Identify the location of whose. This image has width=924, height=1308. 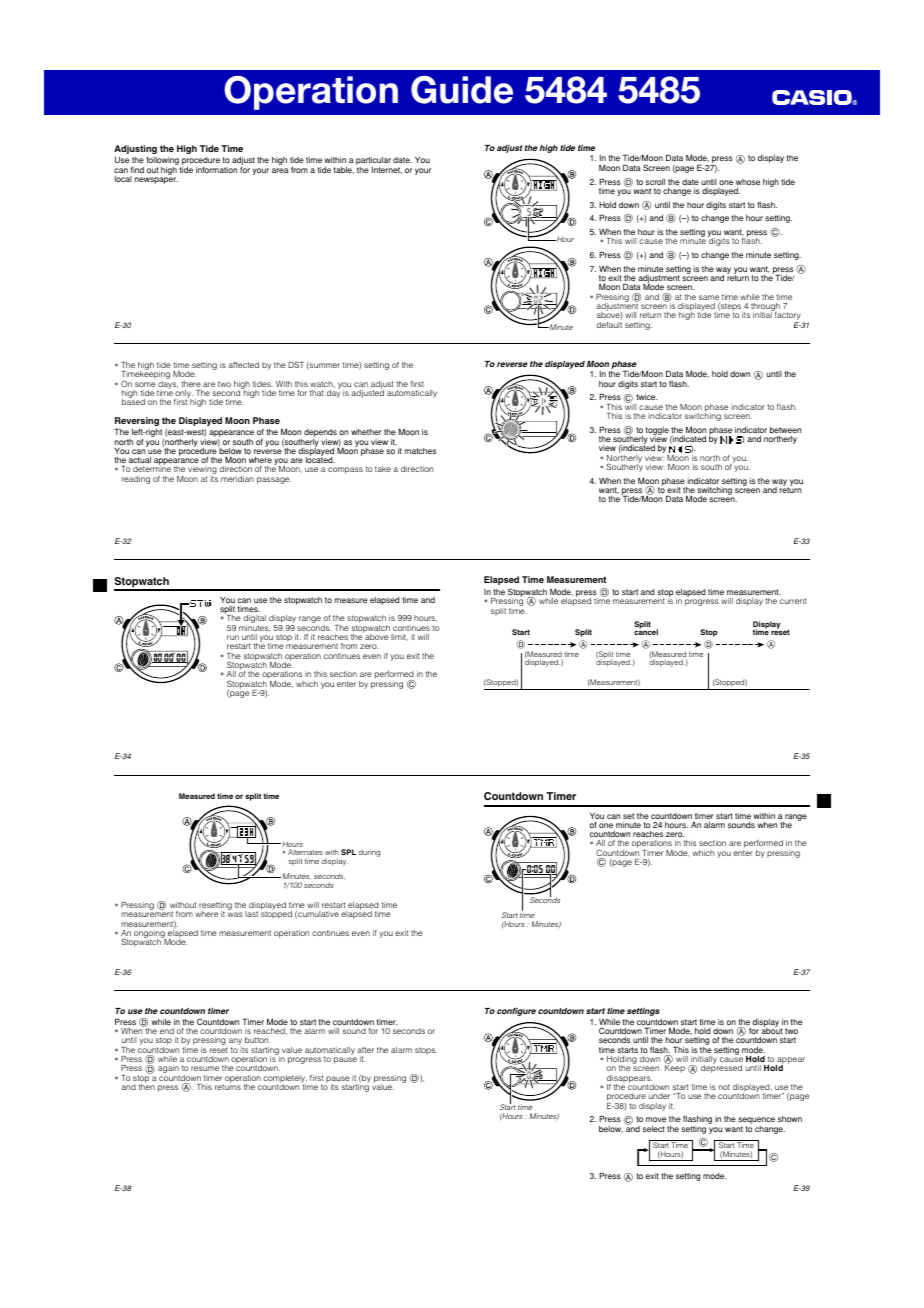
(748, 182).
